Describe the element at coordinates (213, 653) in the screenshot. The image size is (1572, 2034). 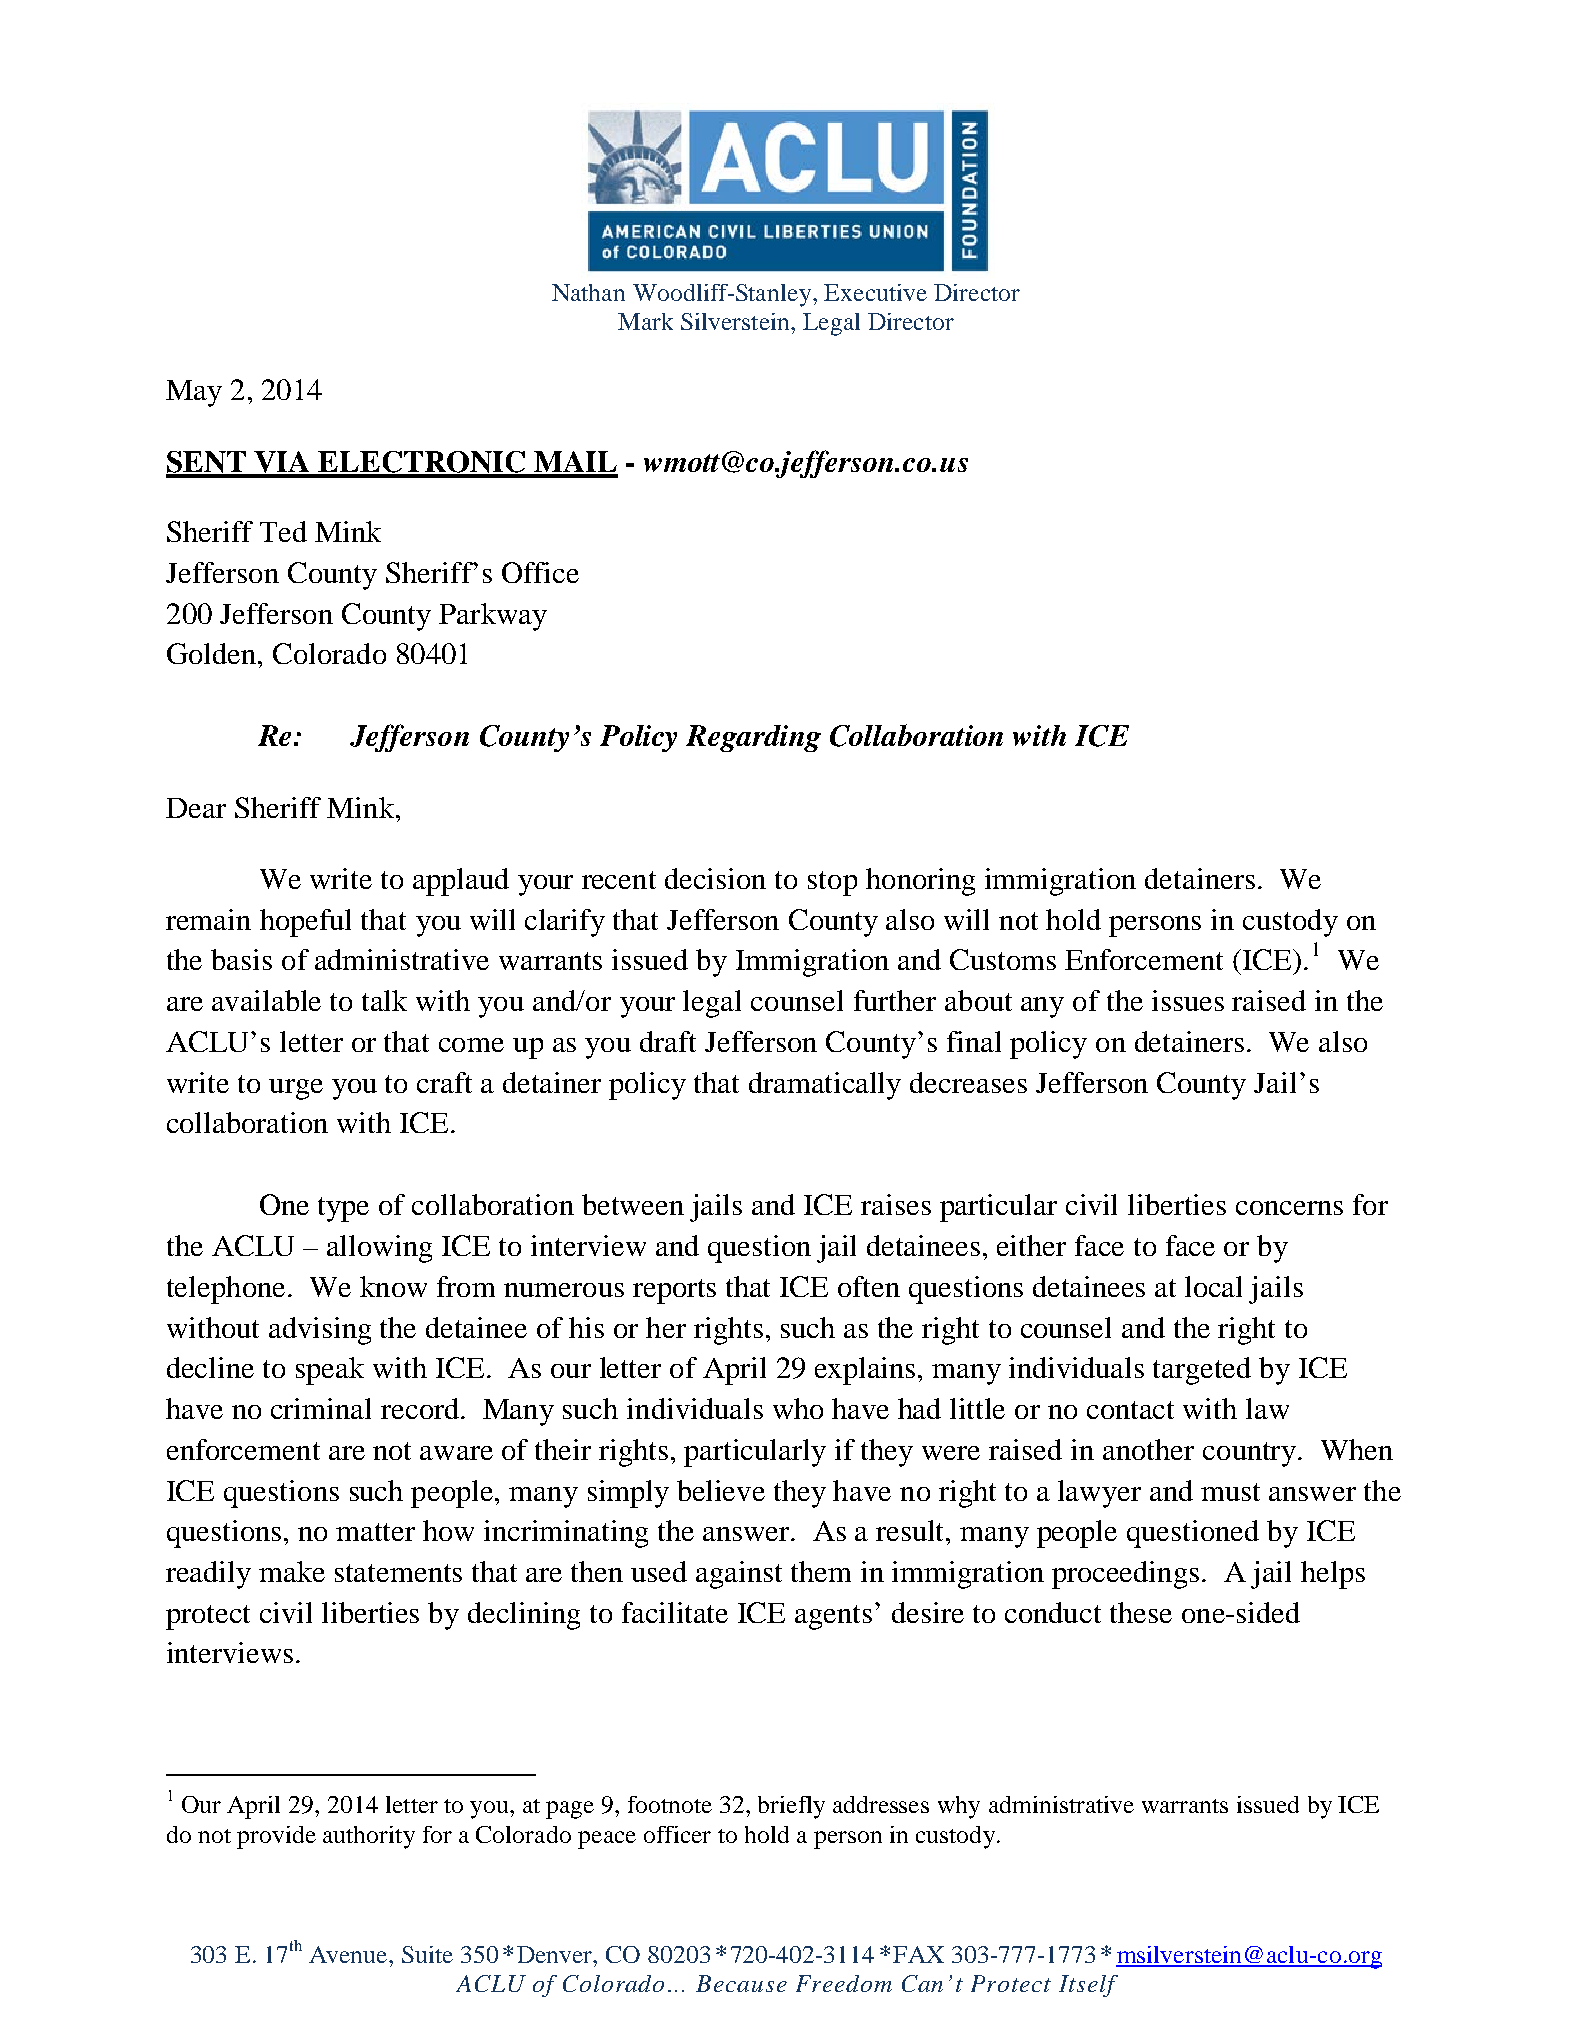
I see `Golden` at that location.
